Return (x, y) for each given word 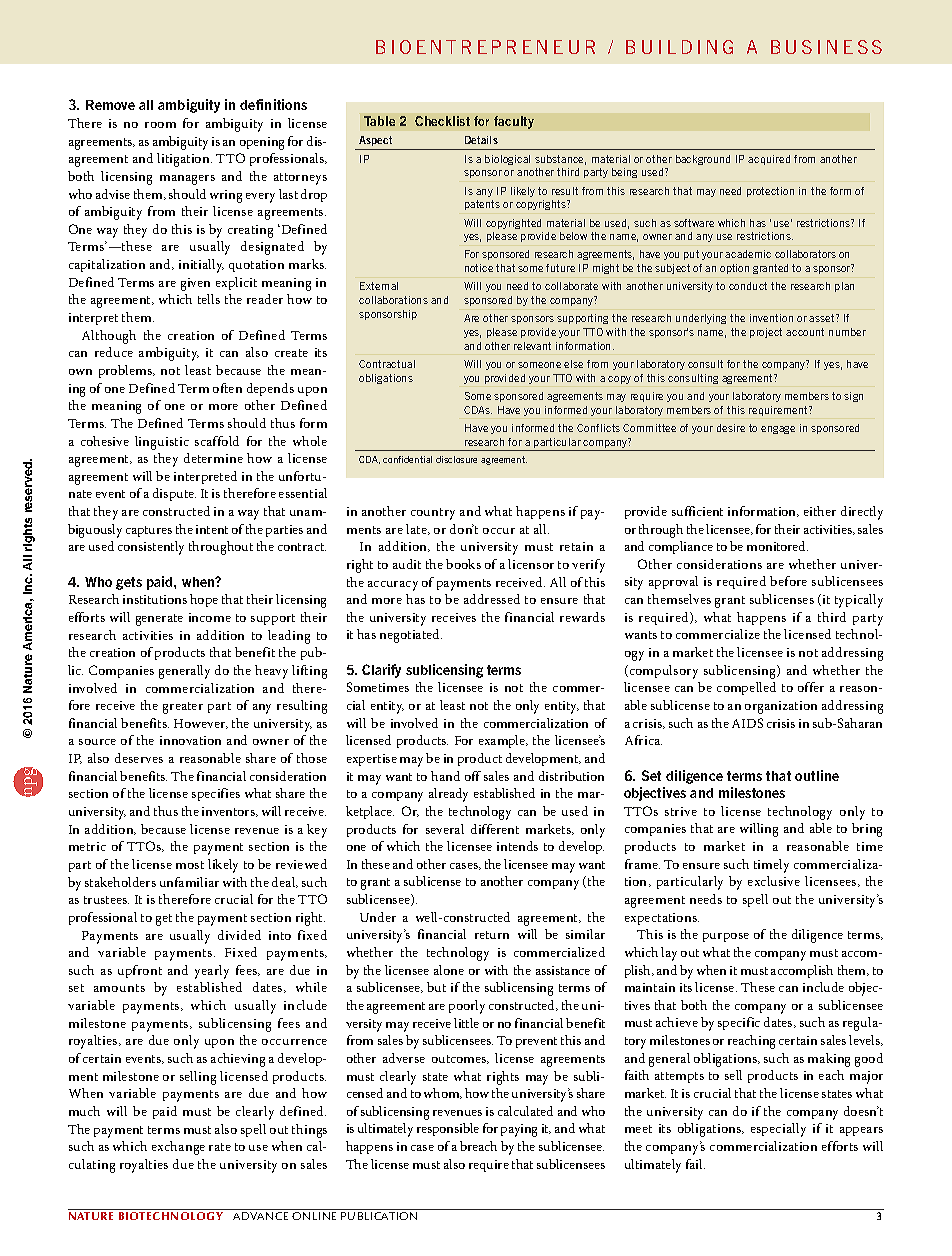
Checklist (442, 121)
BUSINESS (826, 47)
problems (127, 371)
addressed (492, 599)
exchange (178, 1148)
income (210, 617)
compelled (746, 688)
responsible (448, 1129)
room (160, 125)
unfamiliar (189, 882)
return (492, 935)
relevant (532, 346)
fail (695, 1164)
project (766, 333)
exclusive (774, 881)
